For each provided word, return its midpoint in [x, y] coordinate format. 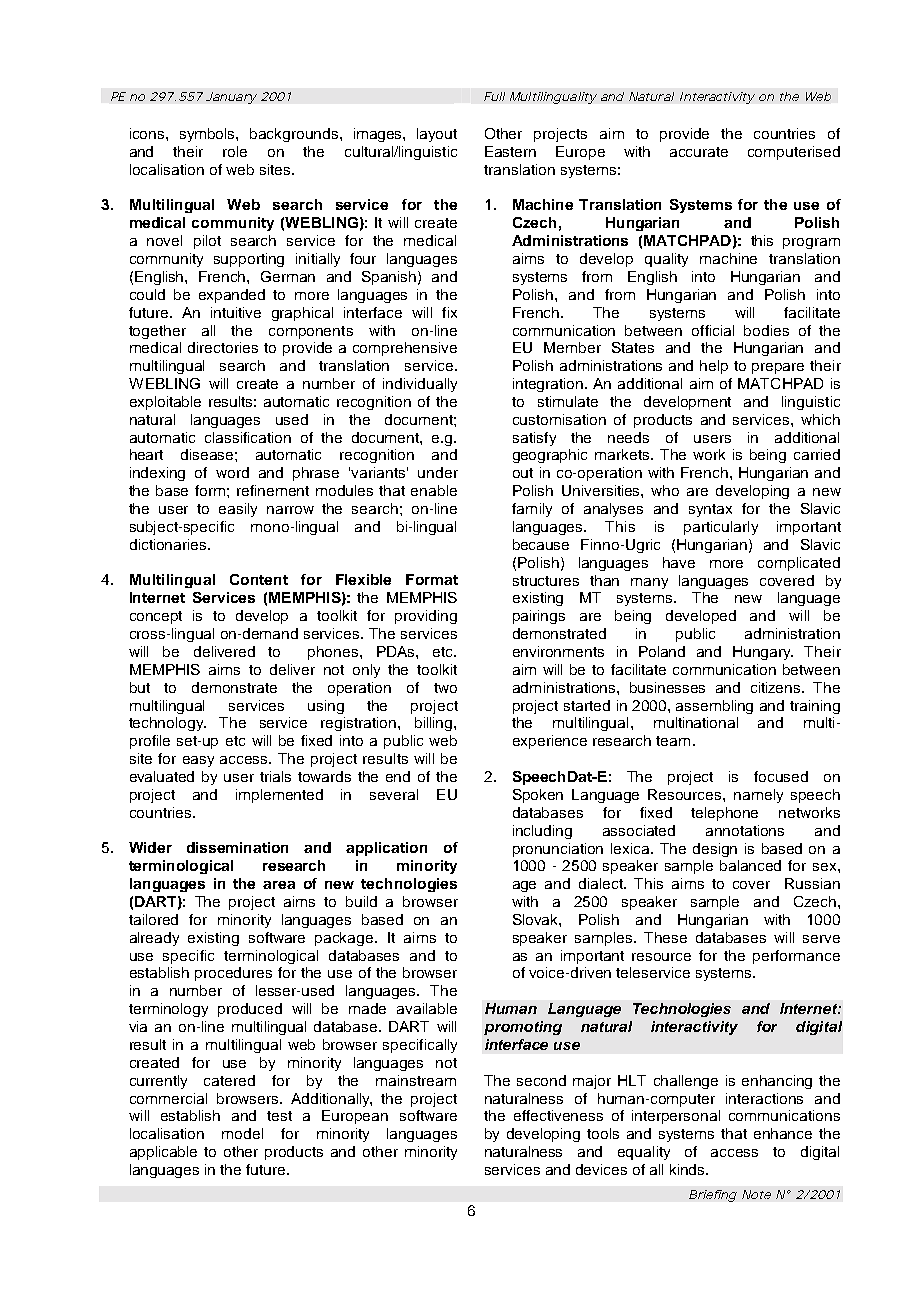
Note [756, 1194]
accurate [699, 152]
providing [426, 617]
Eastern [510, 151]
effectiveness [558, 1115]
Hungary [763, 653]
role [235, 151]
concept [156, 617]
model [242, 1133]
